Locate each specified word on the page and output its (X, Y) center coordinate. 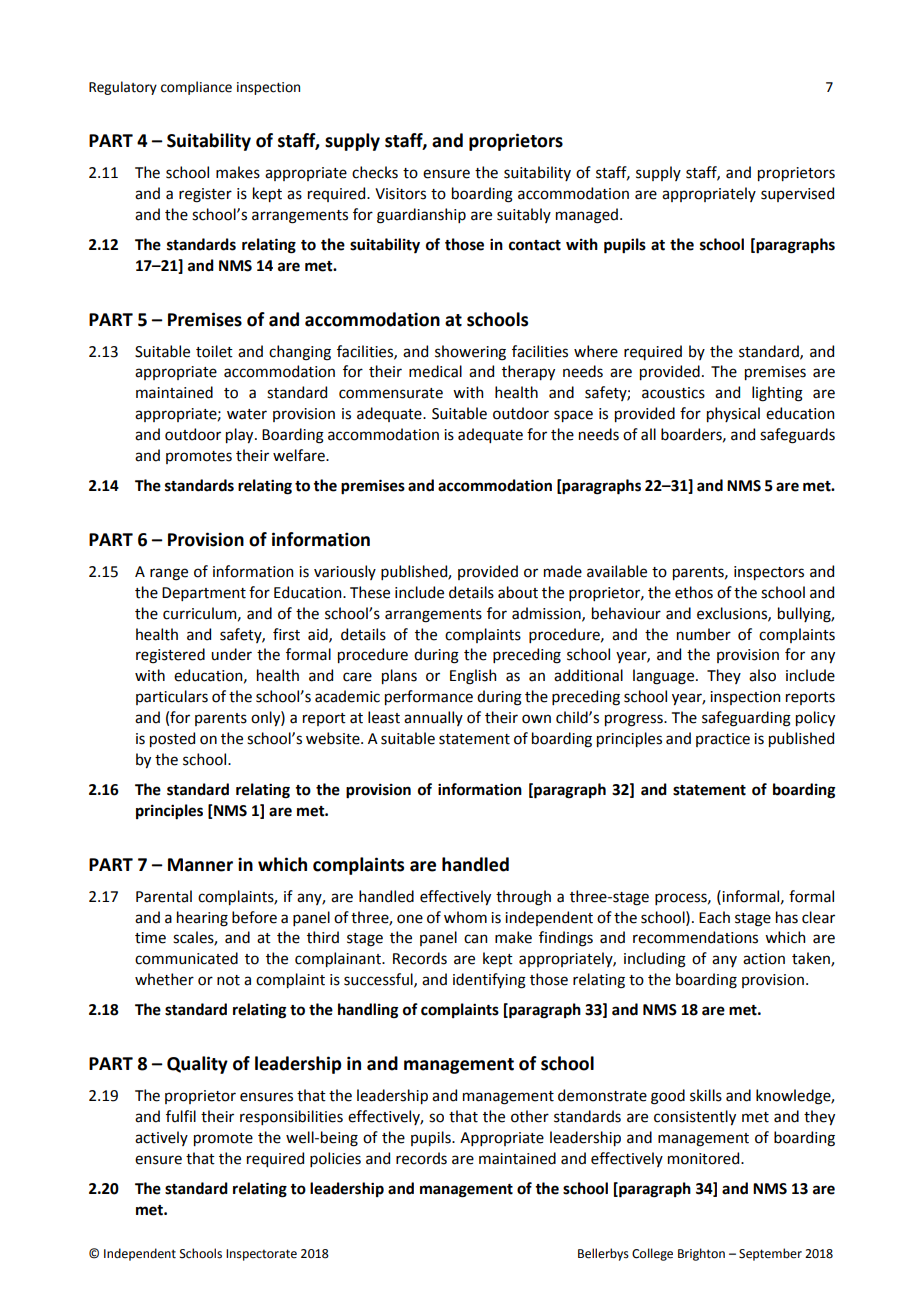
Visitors (400, 194)
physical (733, 414)
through (523, 898)
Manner (200, 865)
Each (714, 917)
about (518, 592)
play (241, 435)
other (530, 1116)
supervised (797, 194)
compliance (196, 88)
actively (161, 1138)
